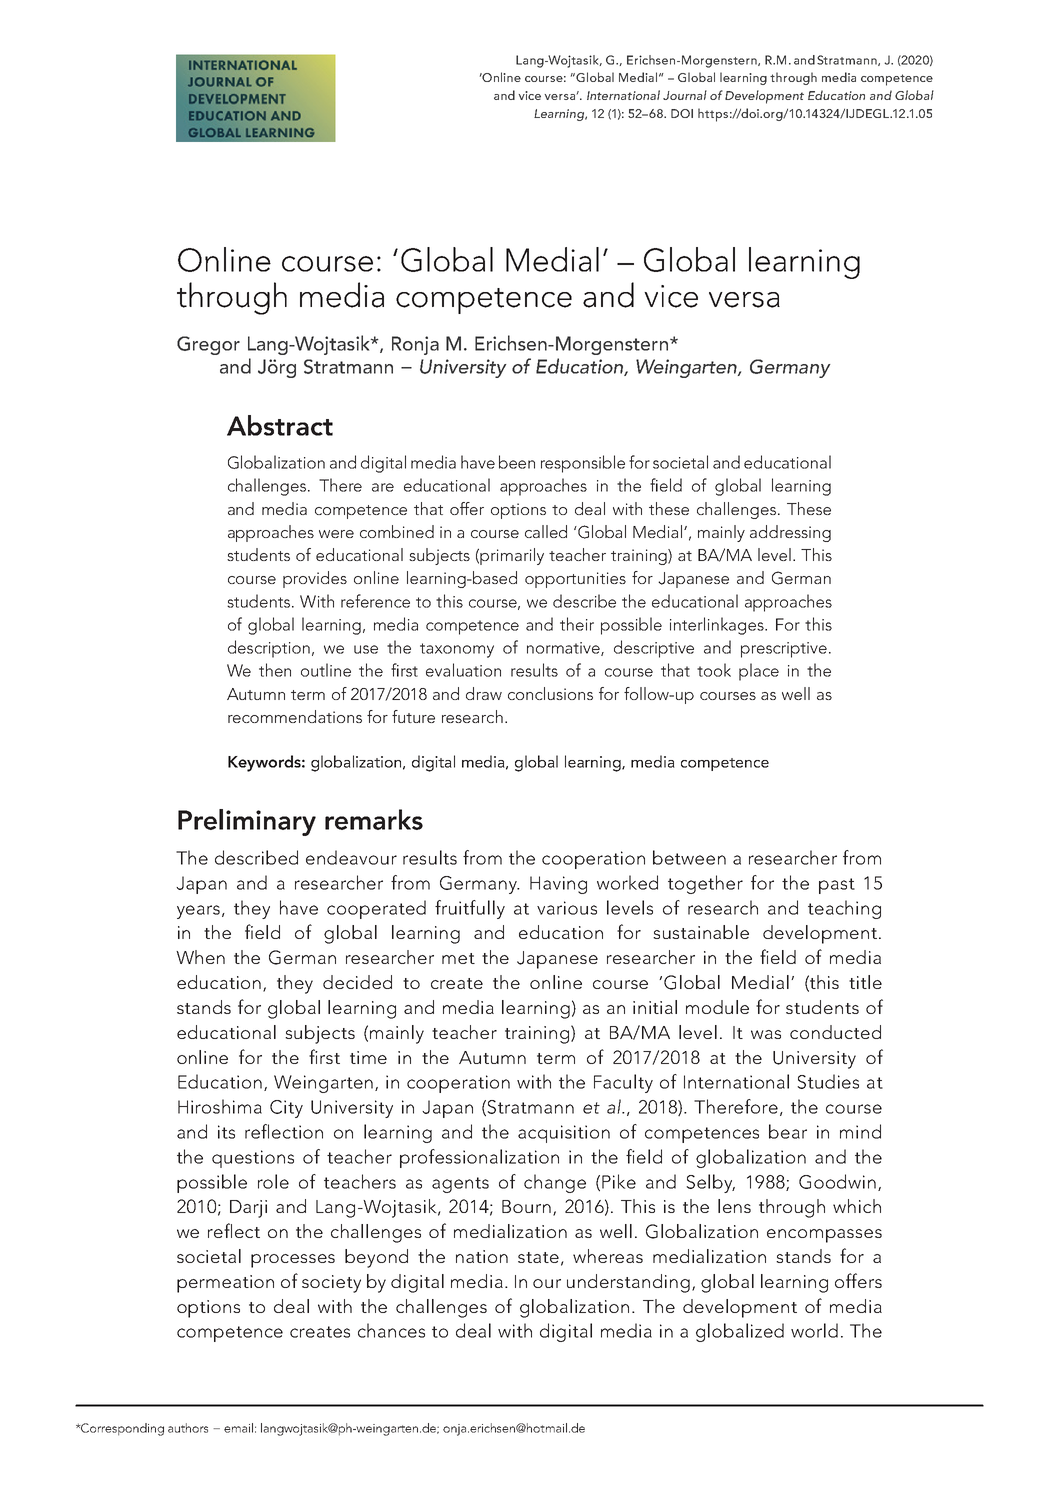  I want to click on authors, so click(188, 1428).
